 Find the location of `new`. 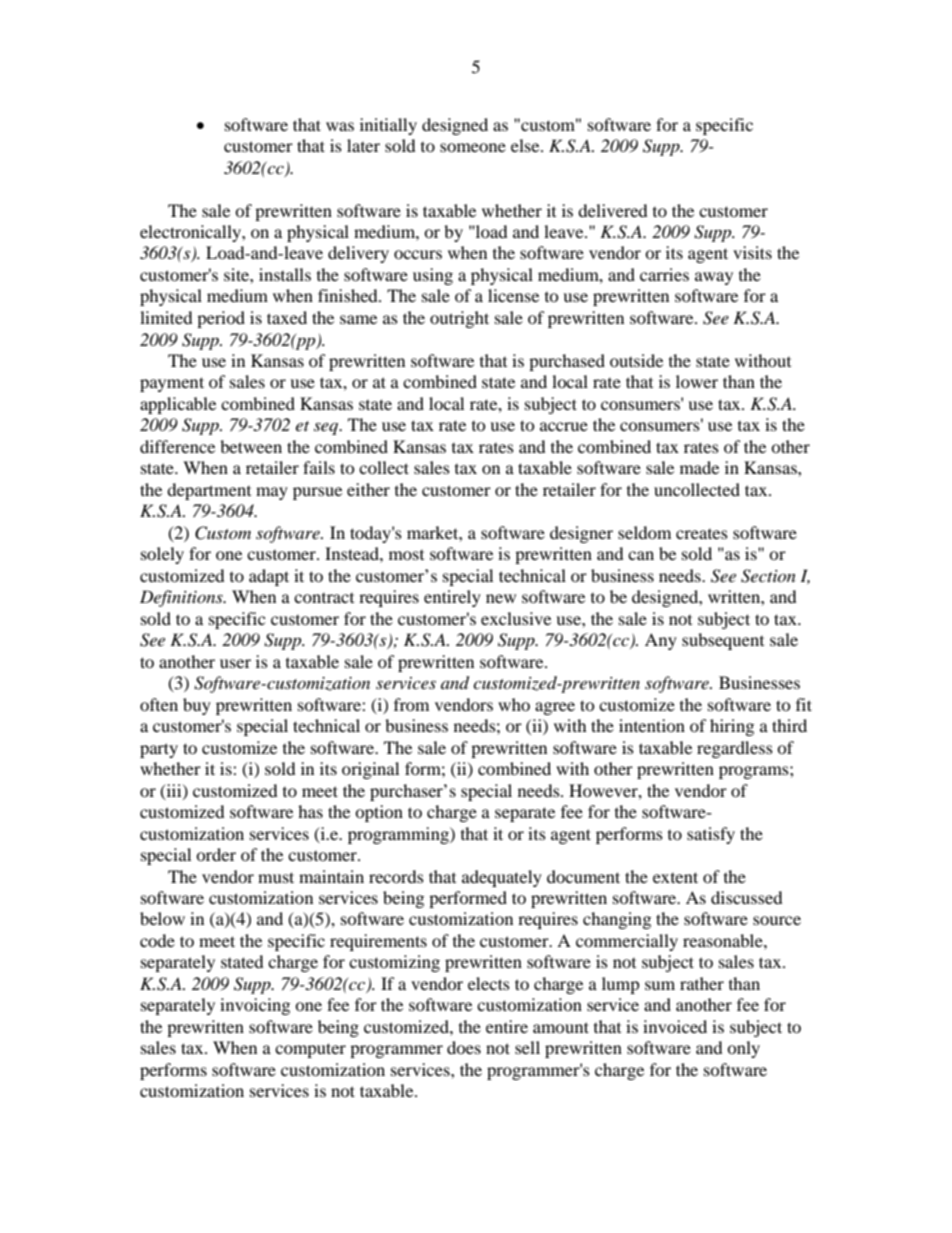

new is located at coordinates (501, 598).
